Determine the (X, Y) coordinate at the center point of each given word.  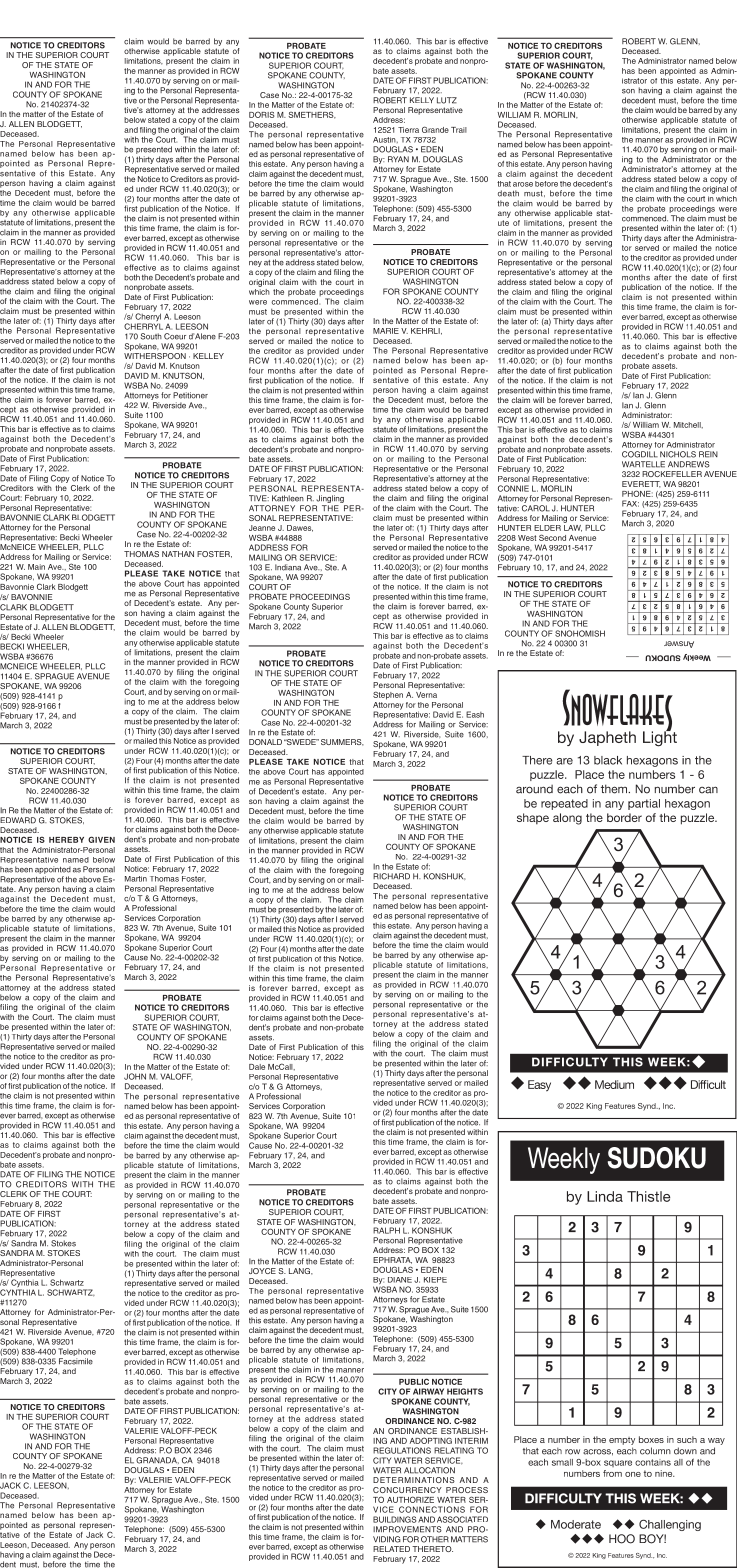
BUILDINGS (395, 1519)
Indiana (288, 567)
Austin (385, 140)
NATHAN (178, 554)
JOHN (135, 1076)
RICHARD (391, 876)
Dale (257, 1067)
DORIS (262, 114)
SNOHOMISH (580, 633)
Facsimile (76, 1361)
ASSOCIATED (462, 1519)
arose (523, 184)
